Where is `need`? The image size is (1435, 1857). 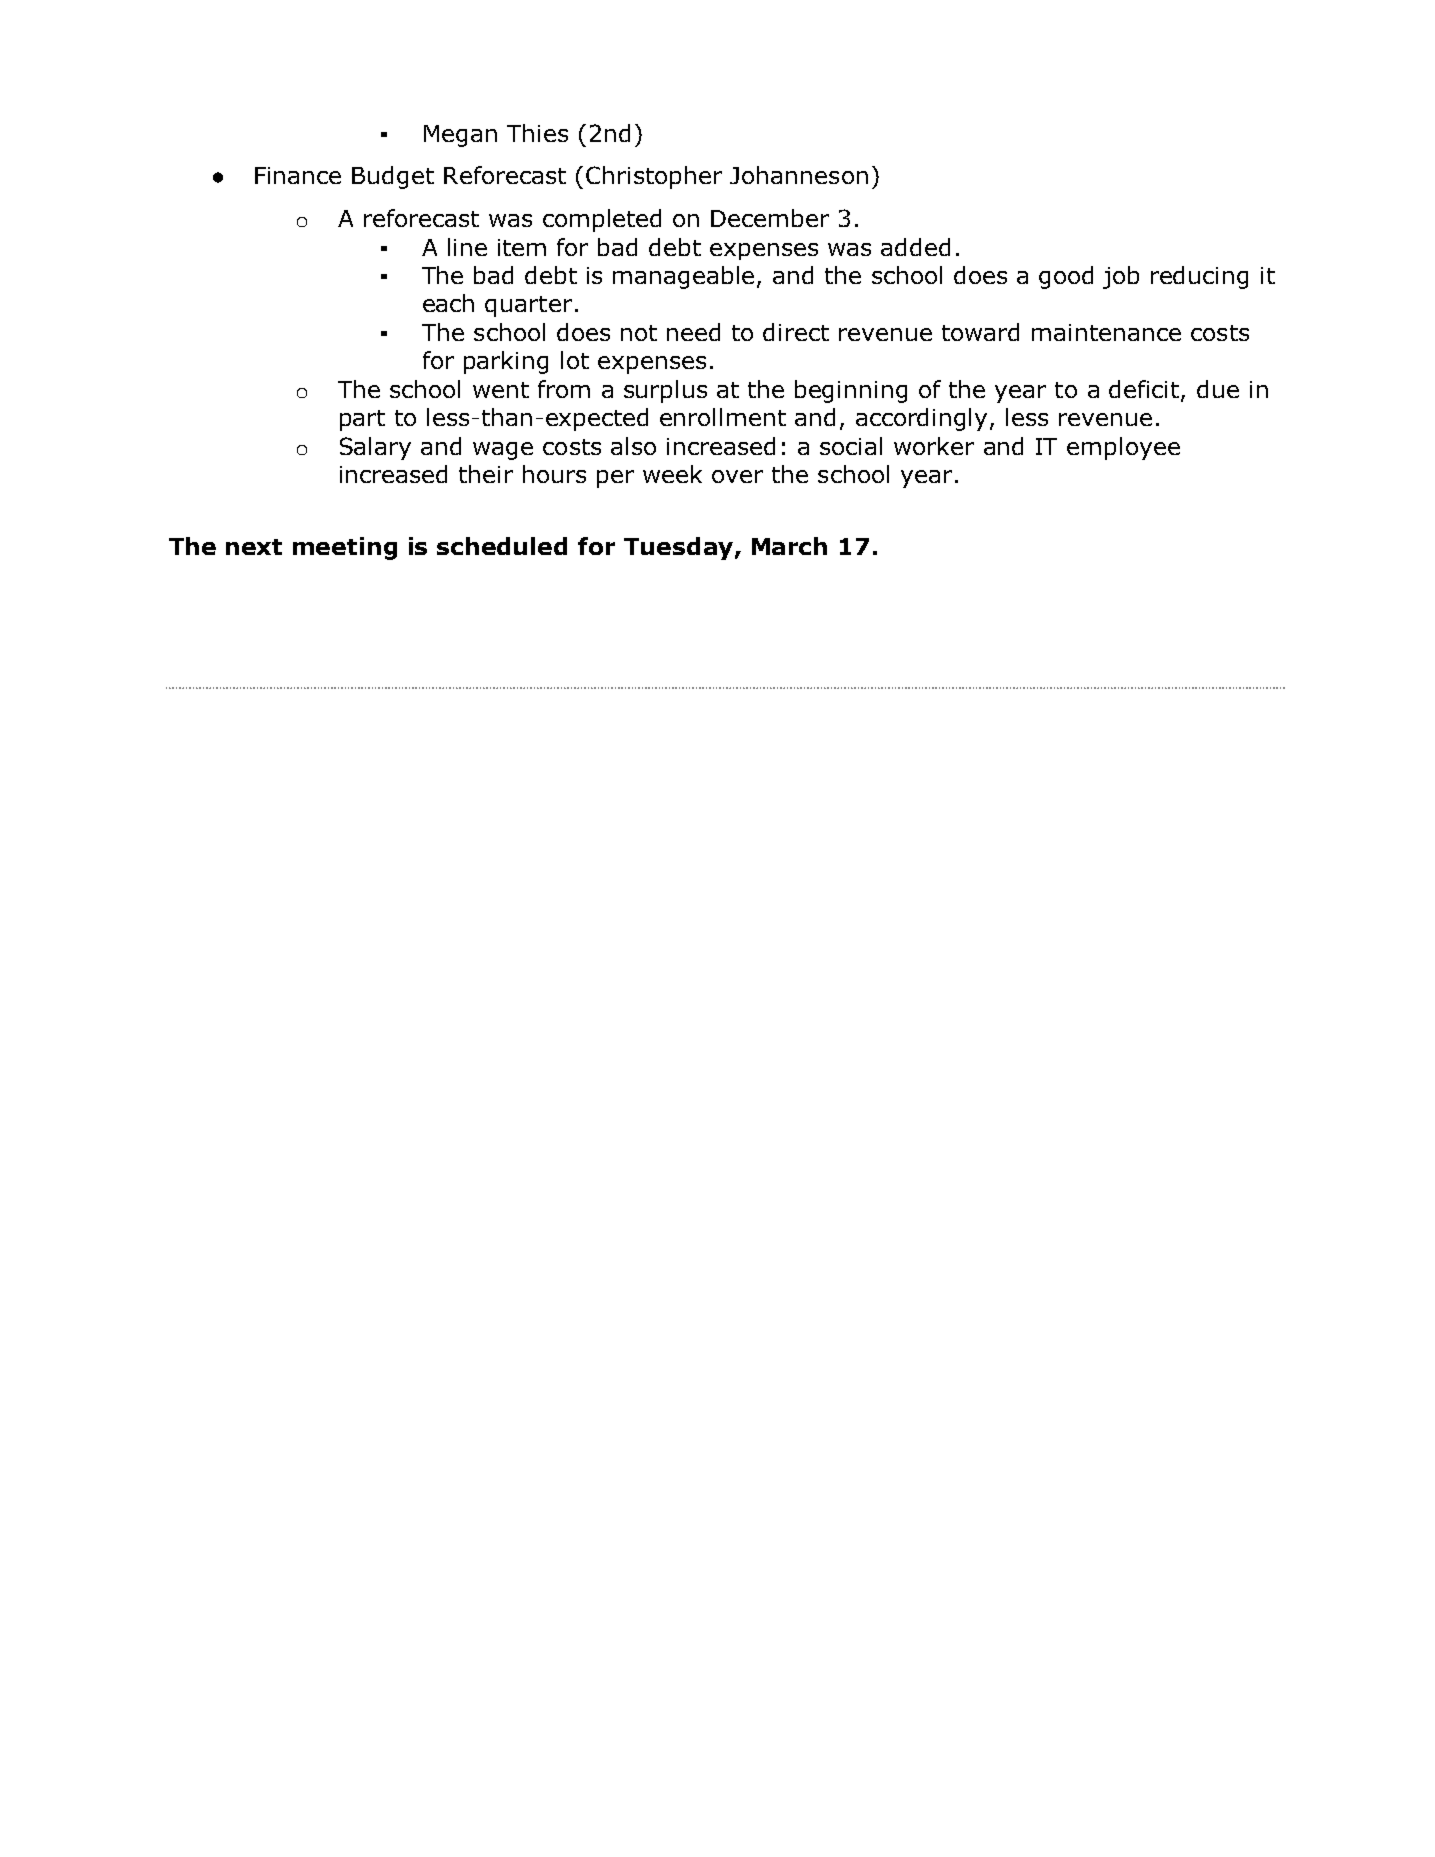 need is located at coordinates (693, 332).
